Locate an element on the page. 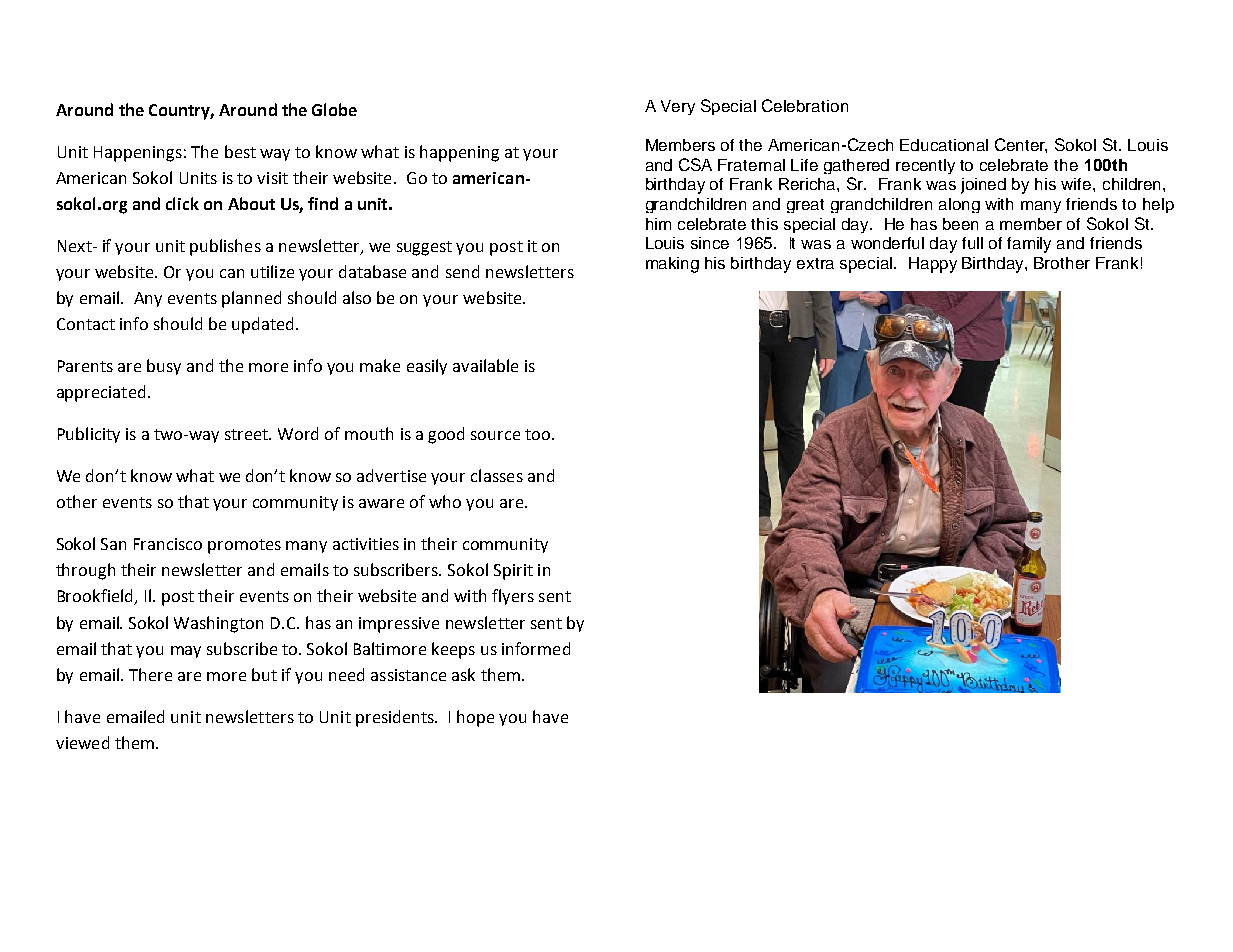 The width and height of the document is (1233, 952). Very is located at coordinates (678, 107).
